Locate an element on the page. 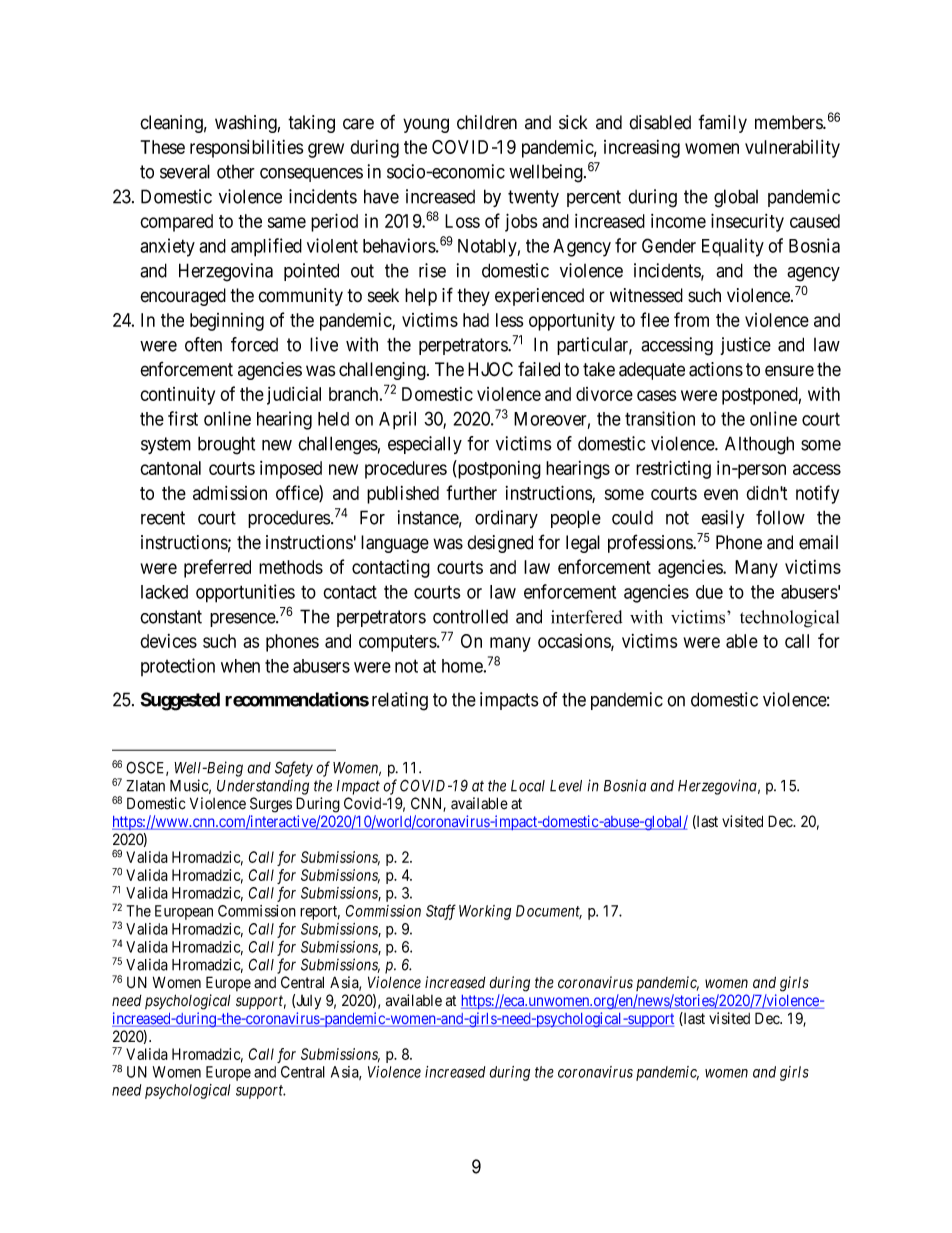 Image resolution: width=952 pixels, height=1233 pixels. easily is located at coordinates (722, 519).
